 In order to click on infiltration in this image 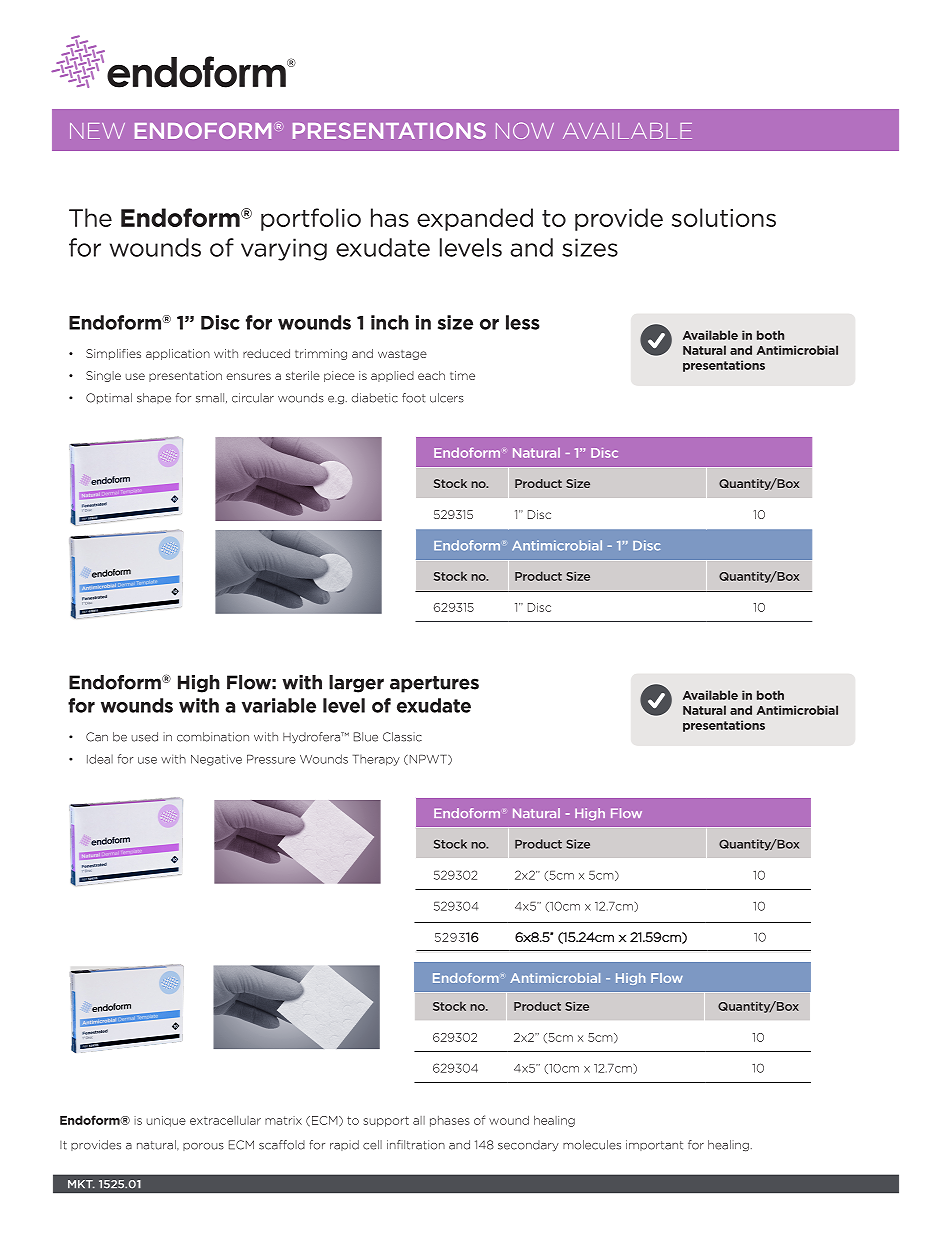, I will do `click(416, 1145)`.
